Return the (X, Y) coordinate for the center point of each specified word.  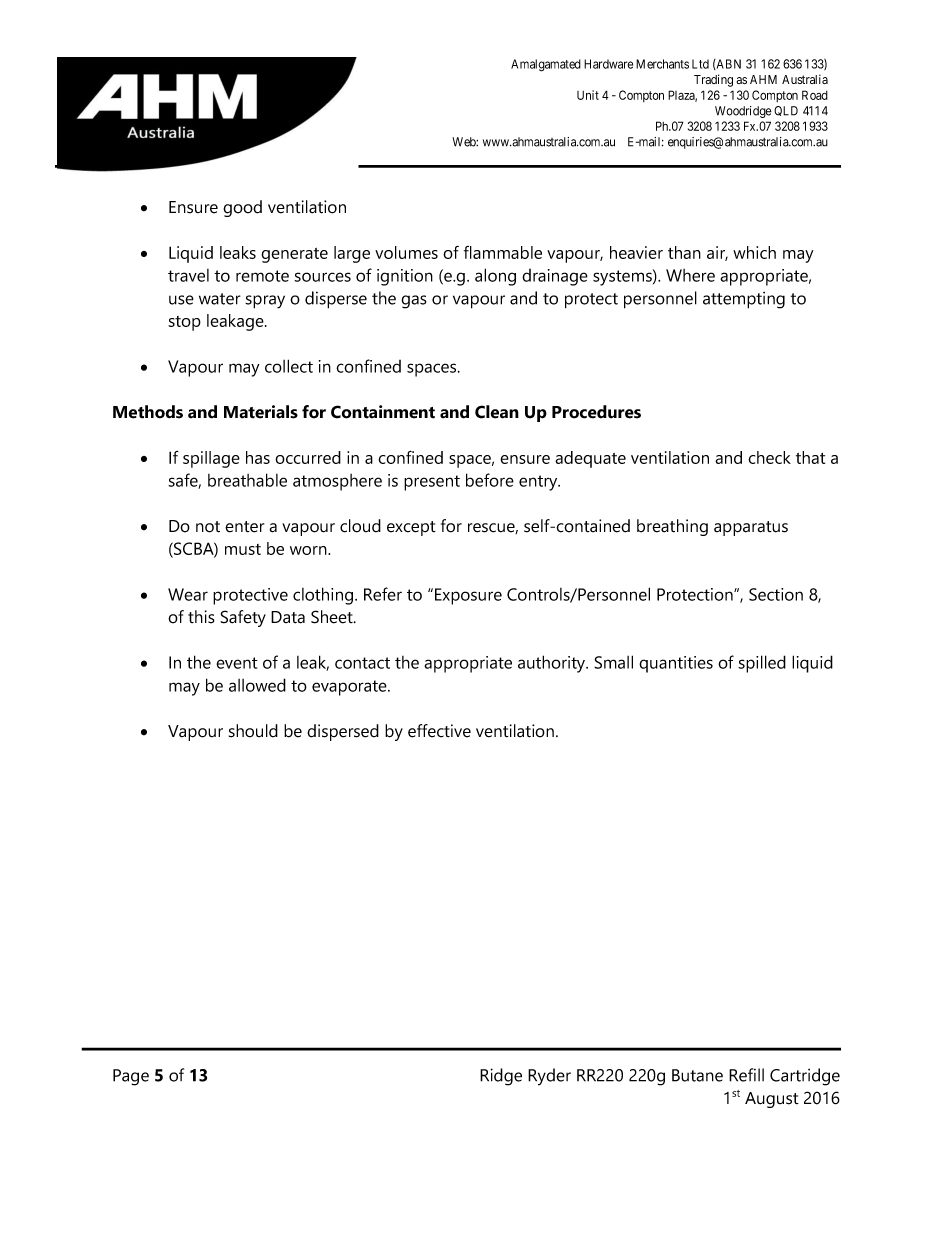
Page (131, 1077)
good (242, 208)
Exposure (468, 596)
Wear (188, 594)
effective (439, 731)
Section (776, 594)
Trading (713, 80)
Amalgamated (546, 65)
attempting (744, 300)
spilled (762, 664)
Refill (746, 1075)
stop (184, 323)
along (495, 277)
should (253, 731)
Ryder (549, 1077)
